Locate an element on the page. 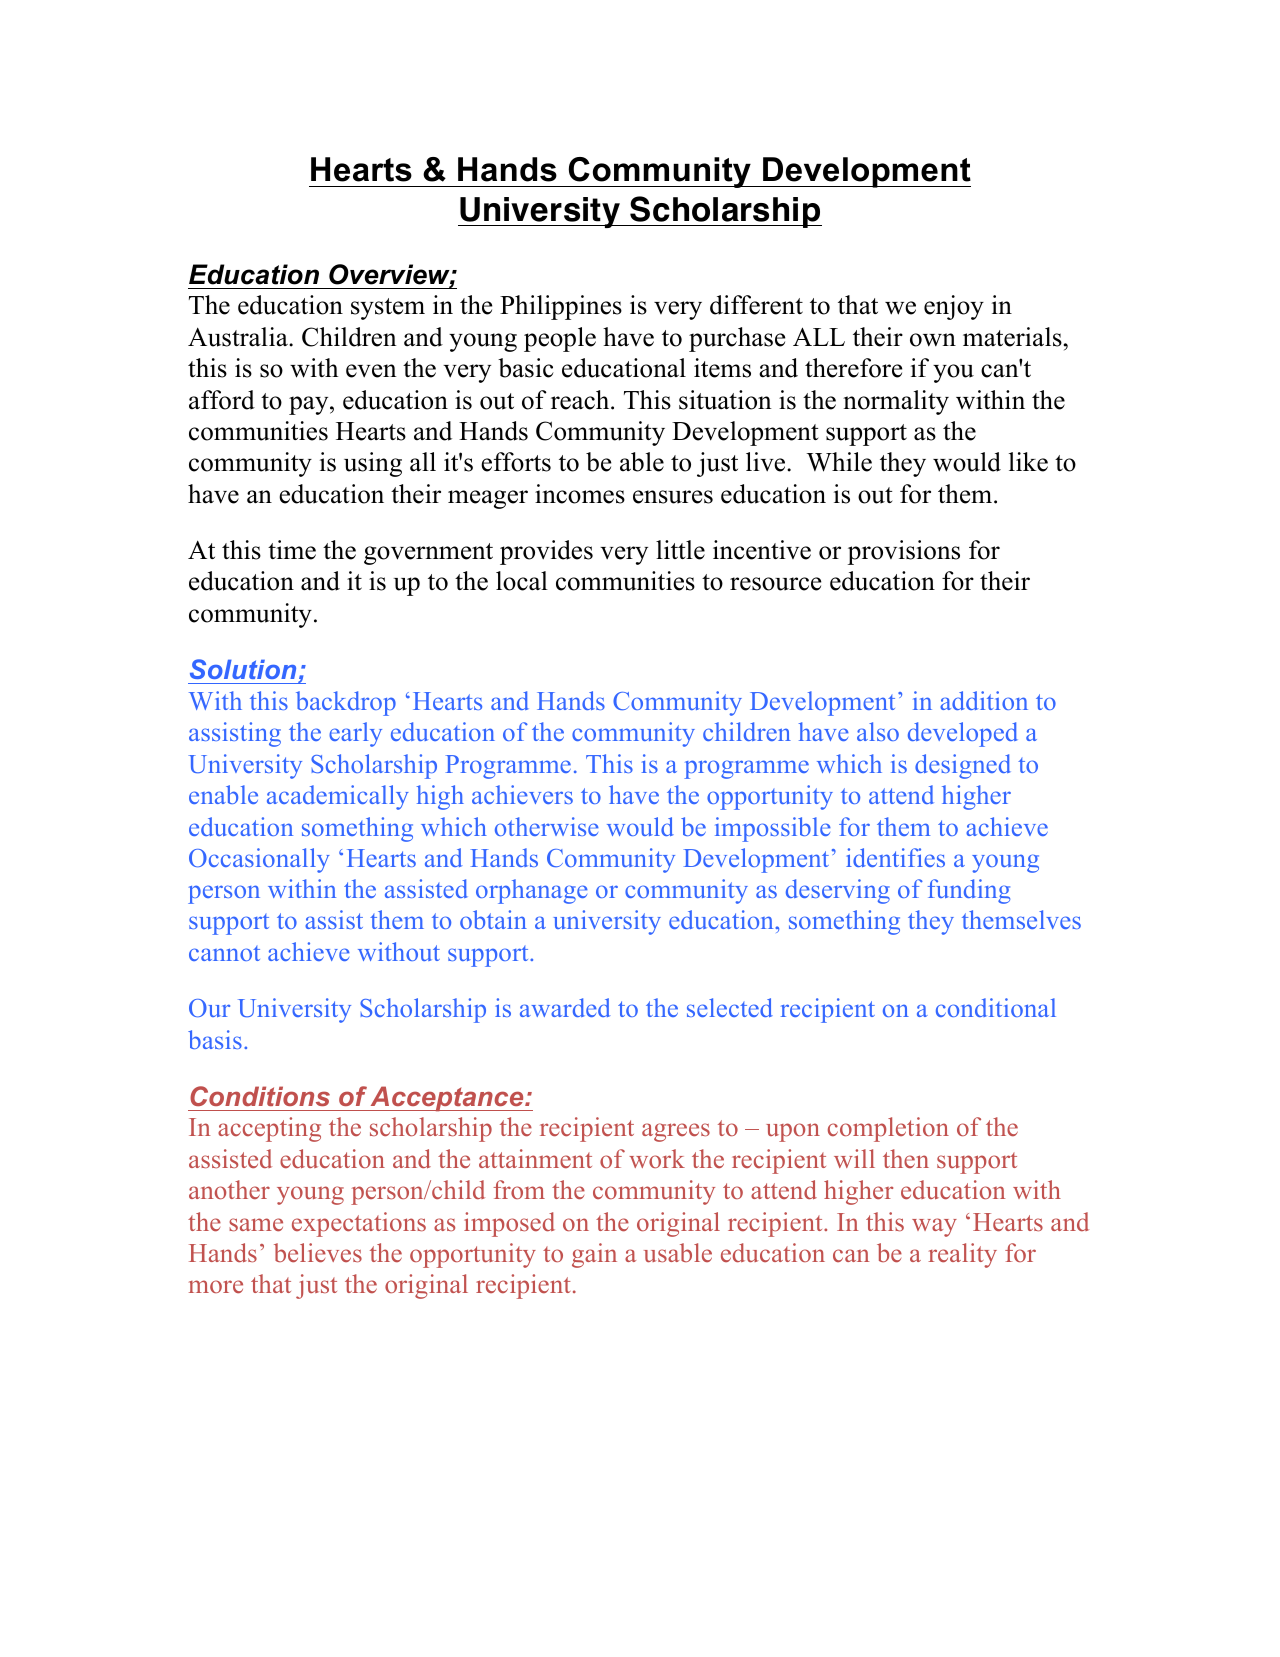 This page has width=1280, height=1657. provisions is located at coordinates (904, 552).
